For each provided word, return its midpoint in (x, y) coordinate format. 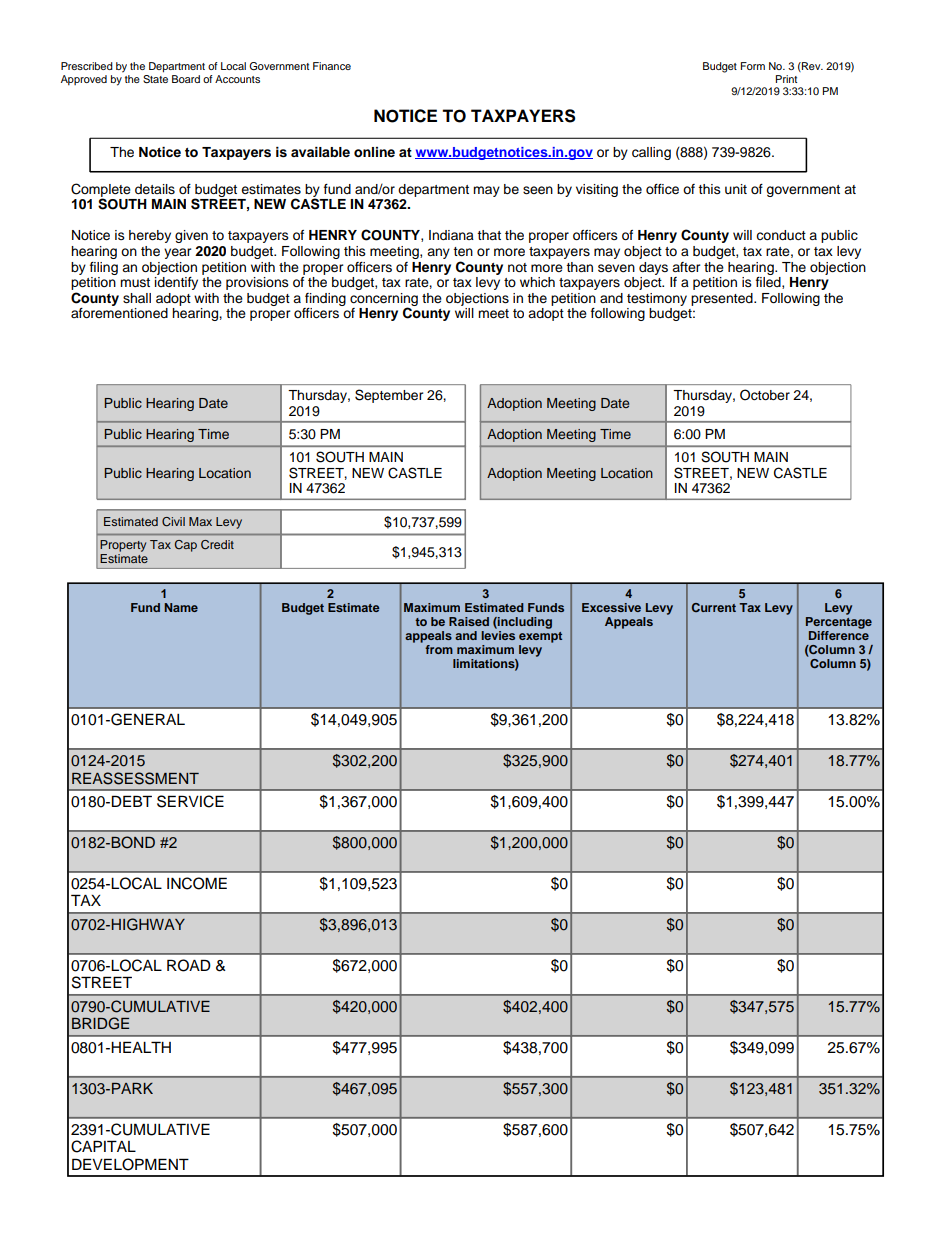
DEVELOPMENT (130, 1164)
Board (186, 79)
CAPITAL (103, 1146)
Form (753, 66)
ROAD (189, 965)
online (374, 152)
